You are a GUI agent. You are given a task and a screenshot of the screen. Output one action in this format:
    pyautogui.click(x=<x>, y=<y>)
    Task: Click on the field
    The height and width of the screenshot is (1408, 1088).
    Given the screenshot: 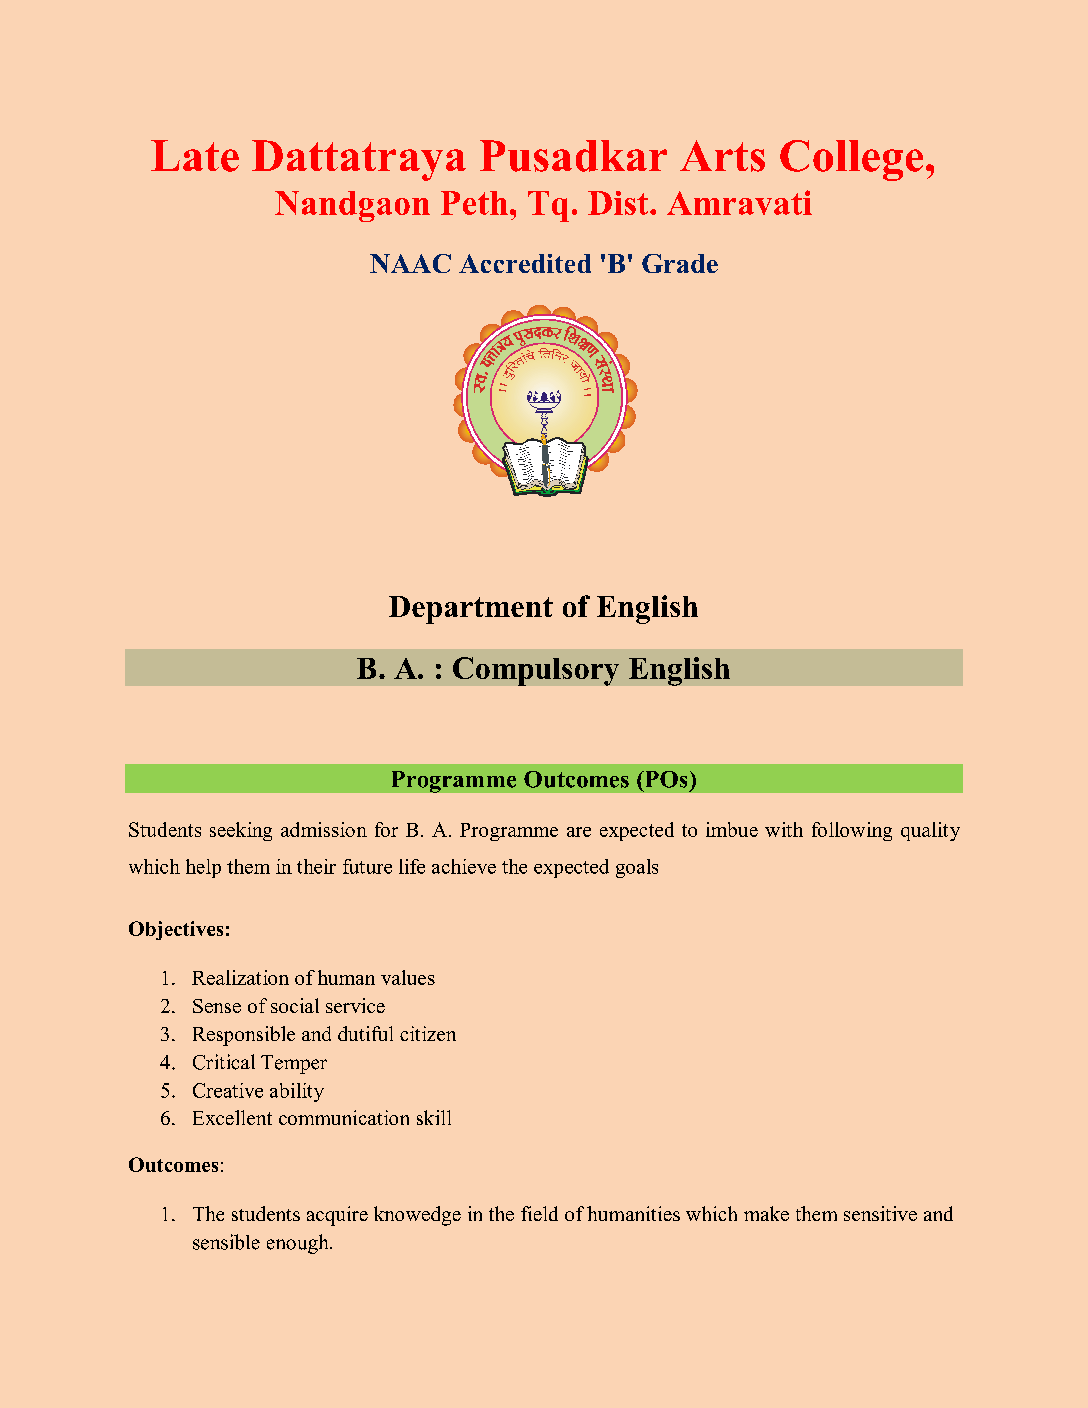 What is the action you would take?
    pyautogui.click(x=539, y=1213)
